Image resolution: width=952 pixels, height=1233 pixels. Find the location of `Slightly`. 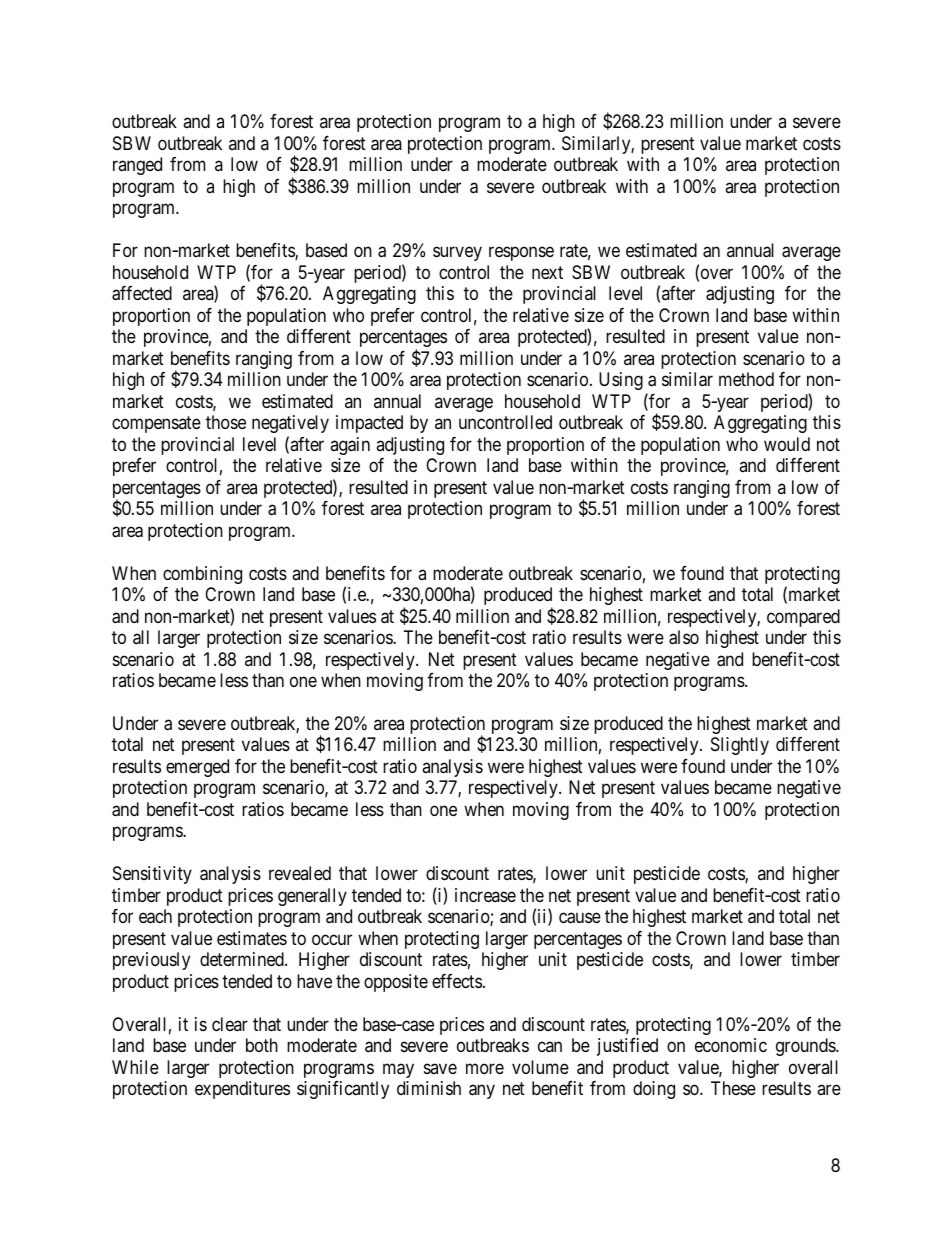

Slightly is located at coordinates (740, 746).
